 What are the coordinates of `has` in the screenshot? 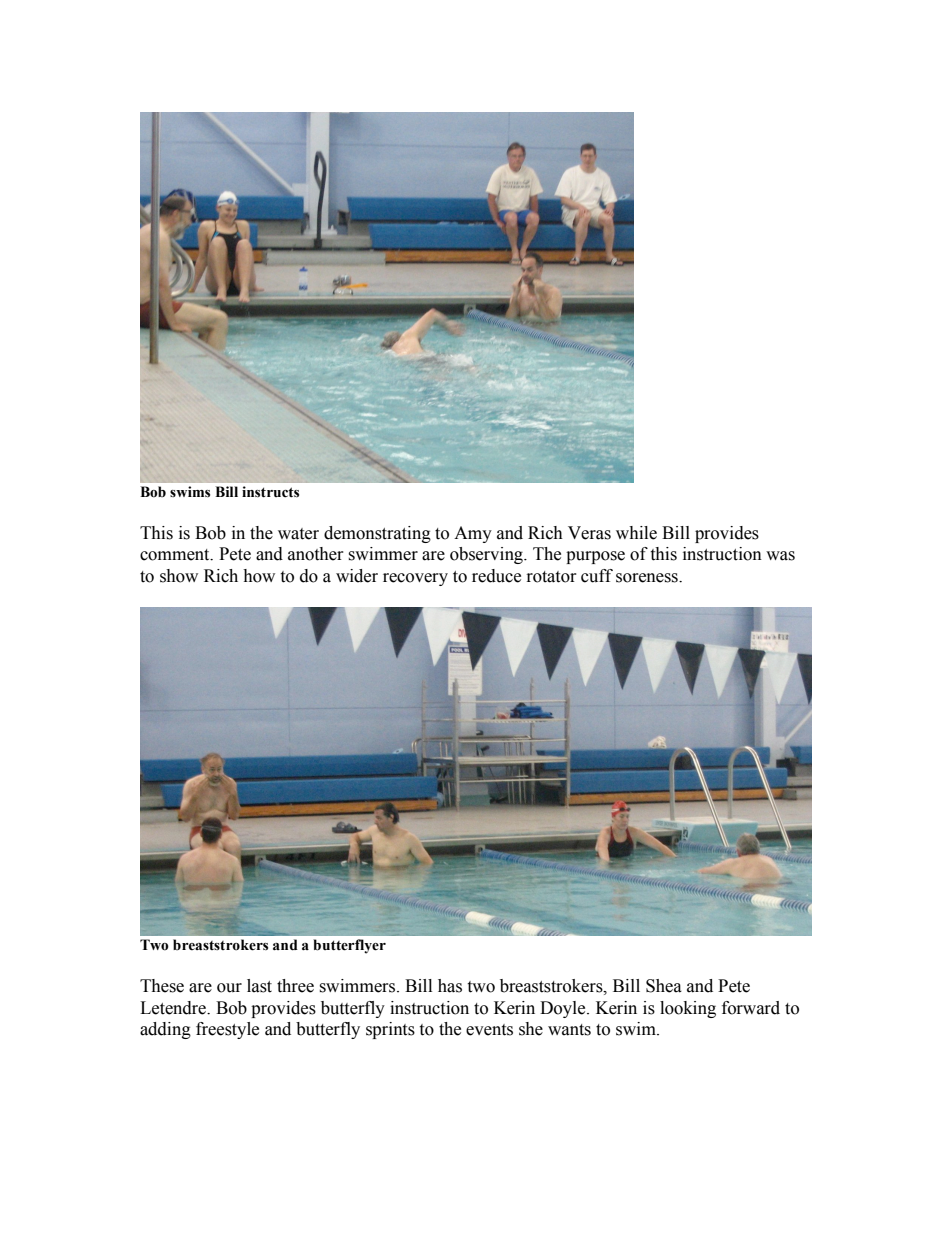 It's located at (450, 986).
